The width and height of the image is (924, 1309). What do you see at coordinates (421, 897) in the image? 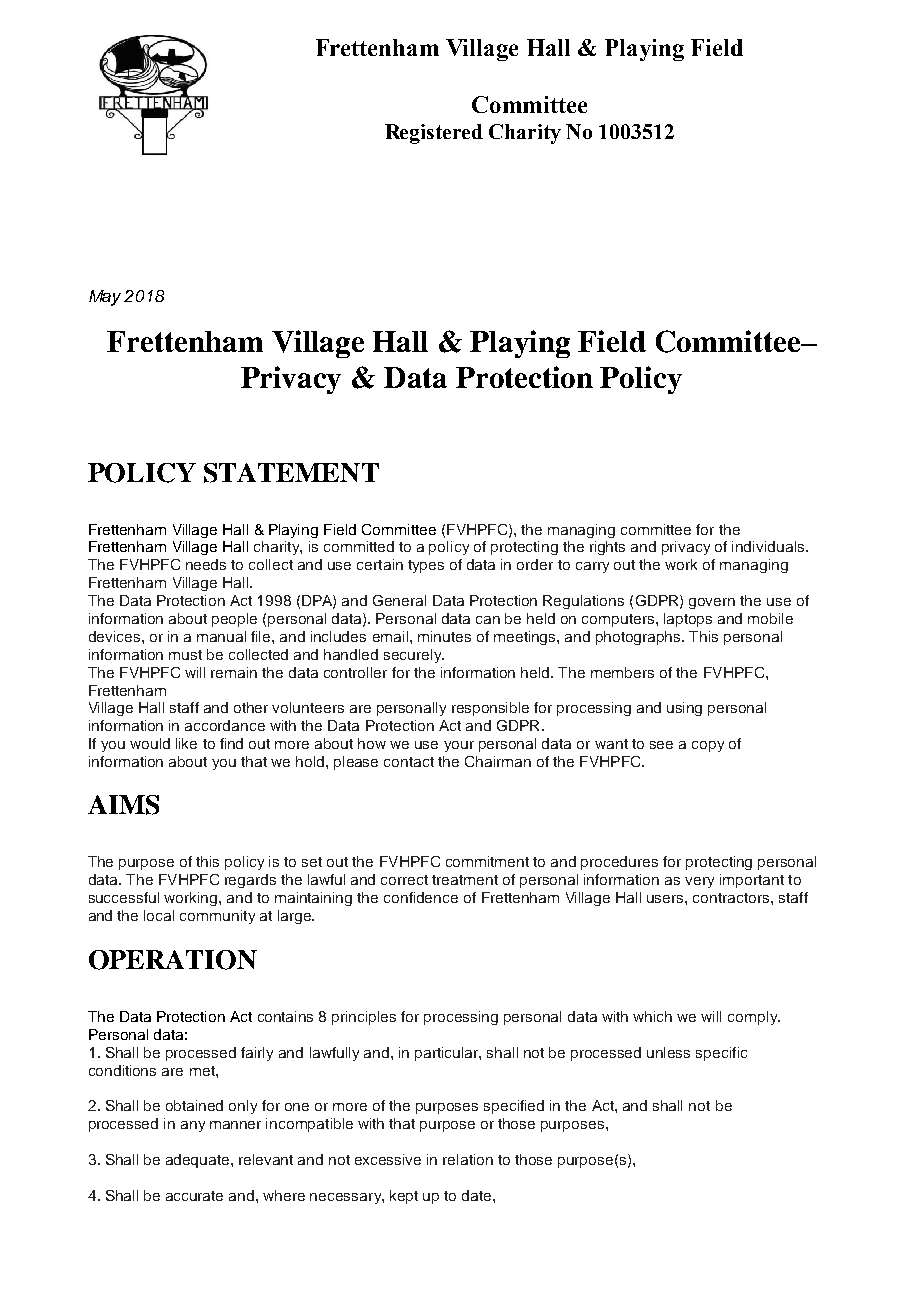
I see `confidence` at bounding box center [421, 897].
